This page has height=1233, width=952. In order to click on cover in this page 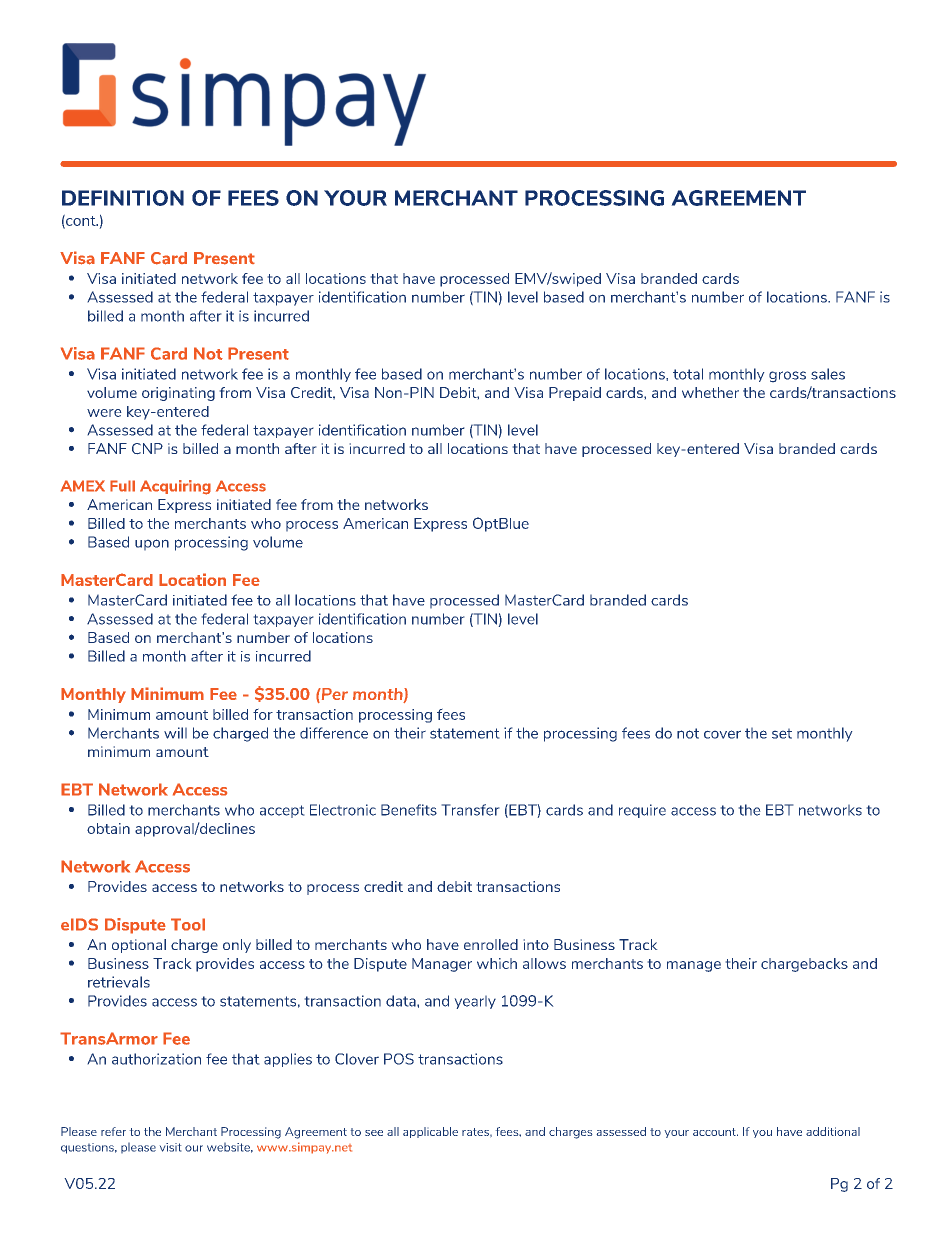, I will do `click(722, 734)`.
